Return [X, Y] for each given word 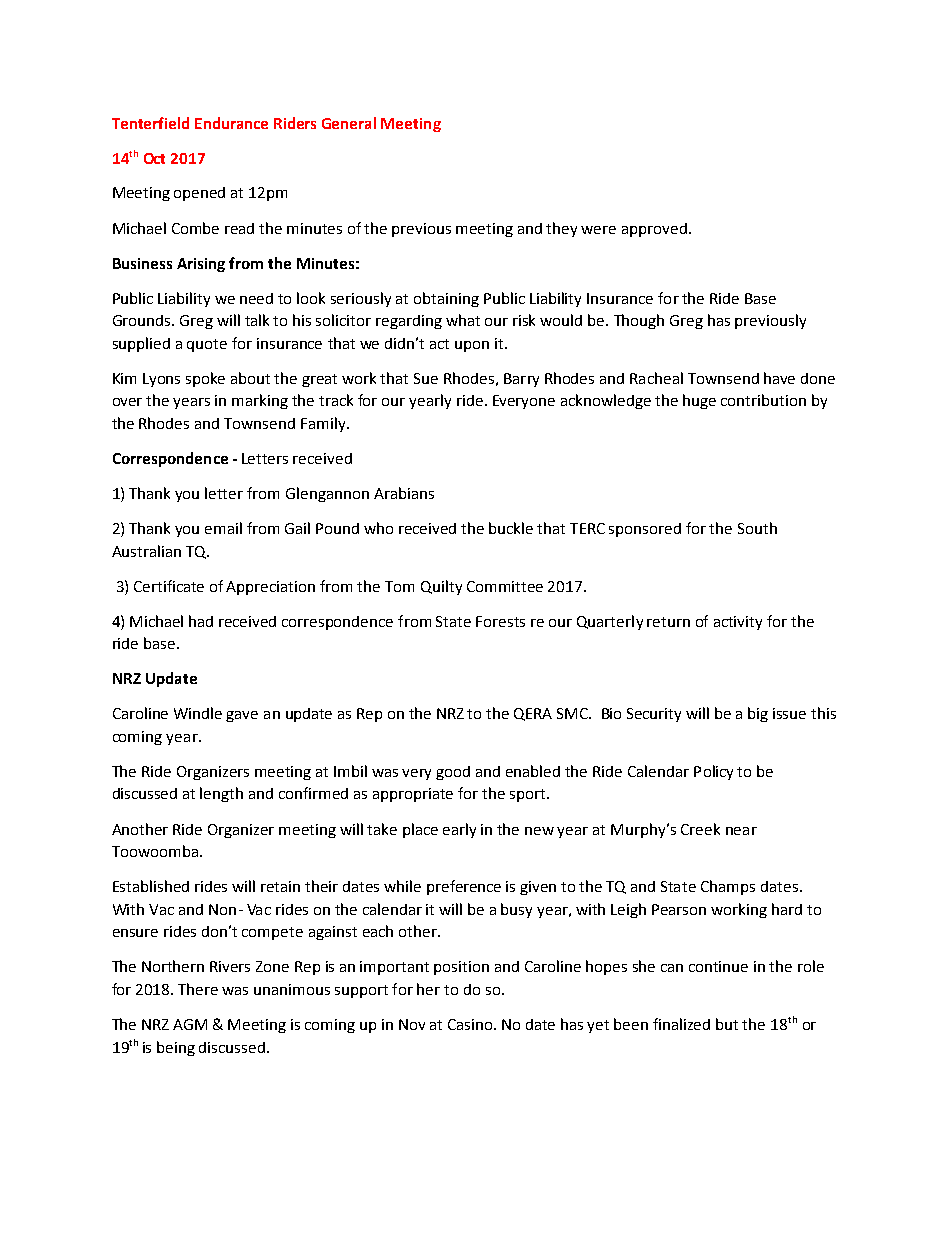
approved [654, 230]
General [349, 123]
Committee [505, 586]
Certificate [169, 586]
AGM [190, 1024]
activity [738, 623]
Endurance [231, 123]
